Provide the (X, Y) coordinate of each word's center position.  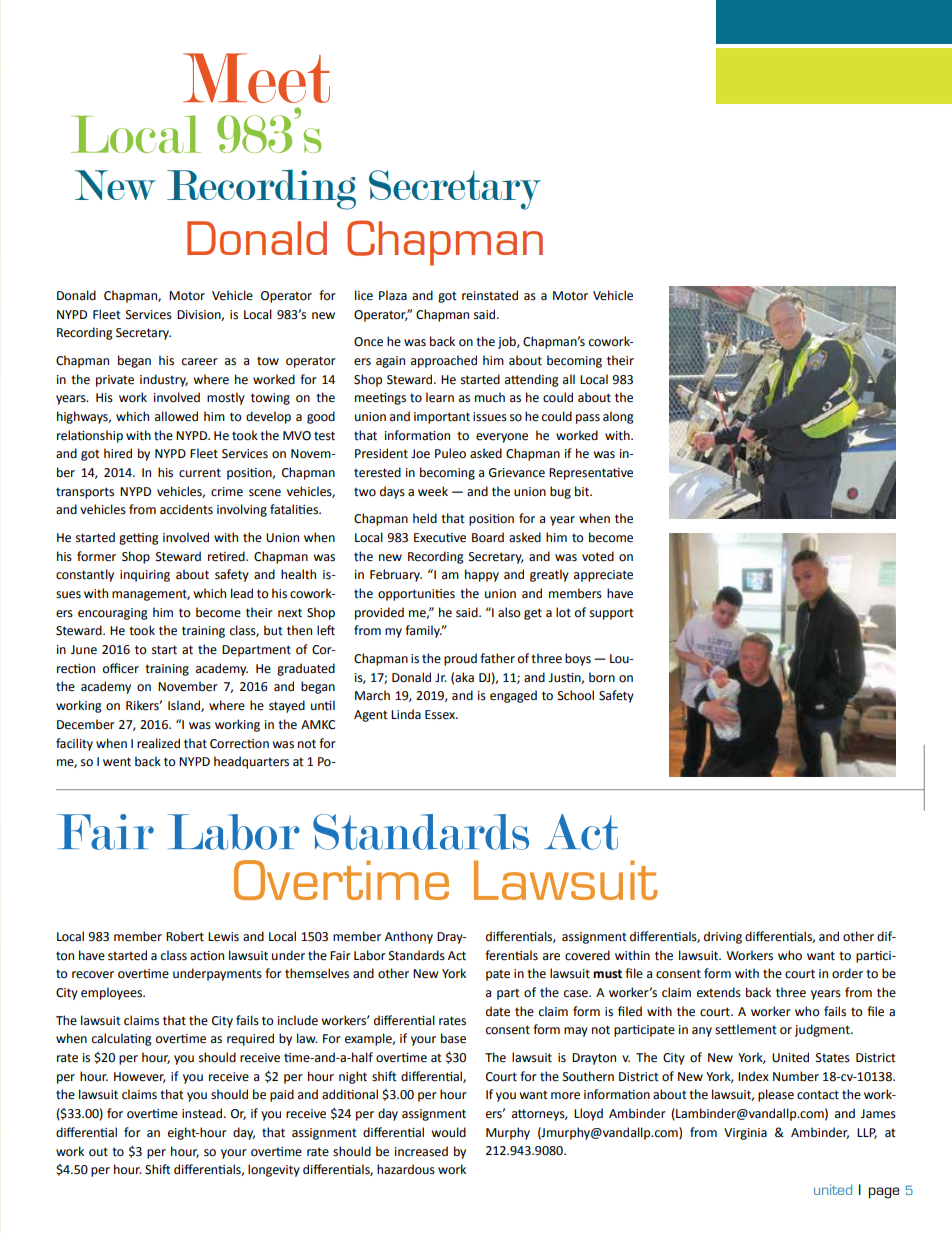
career (200, 362)
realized (158, 743)
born (602, 677)
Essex (441, 715)
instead (203, 1113)
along (618, 417)
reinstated (490, 295)
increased (421, 1151)
